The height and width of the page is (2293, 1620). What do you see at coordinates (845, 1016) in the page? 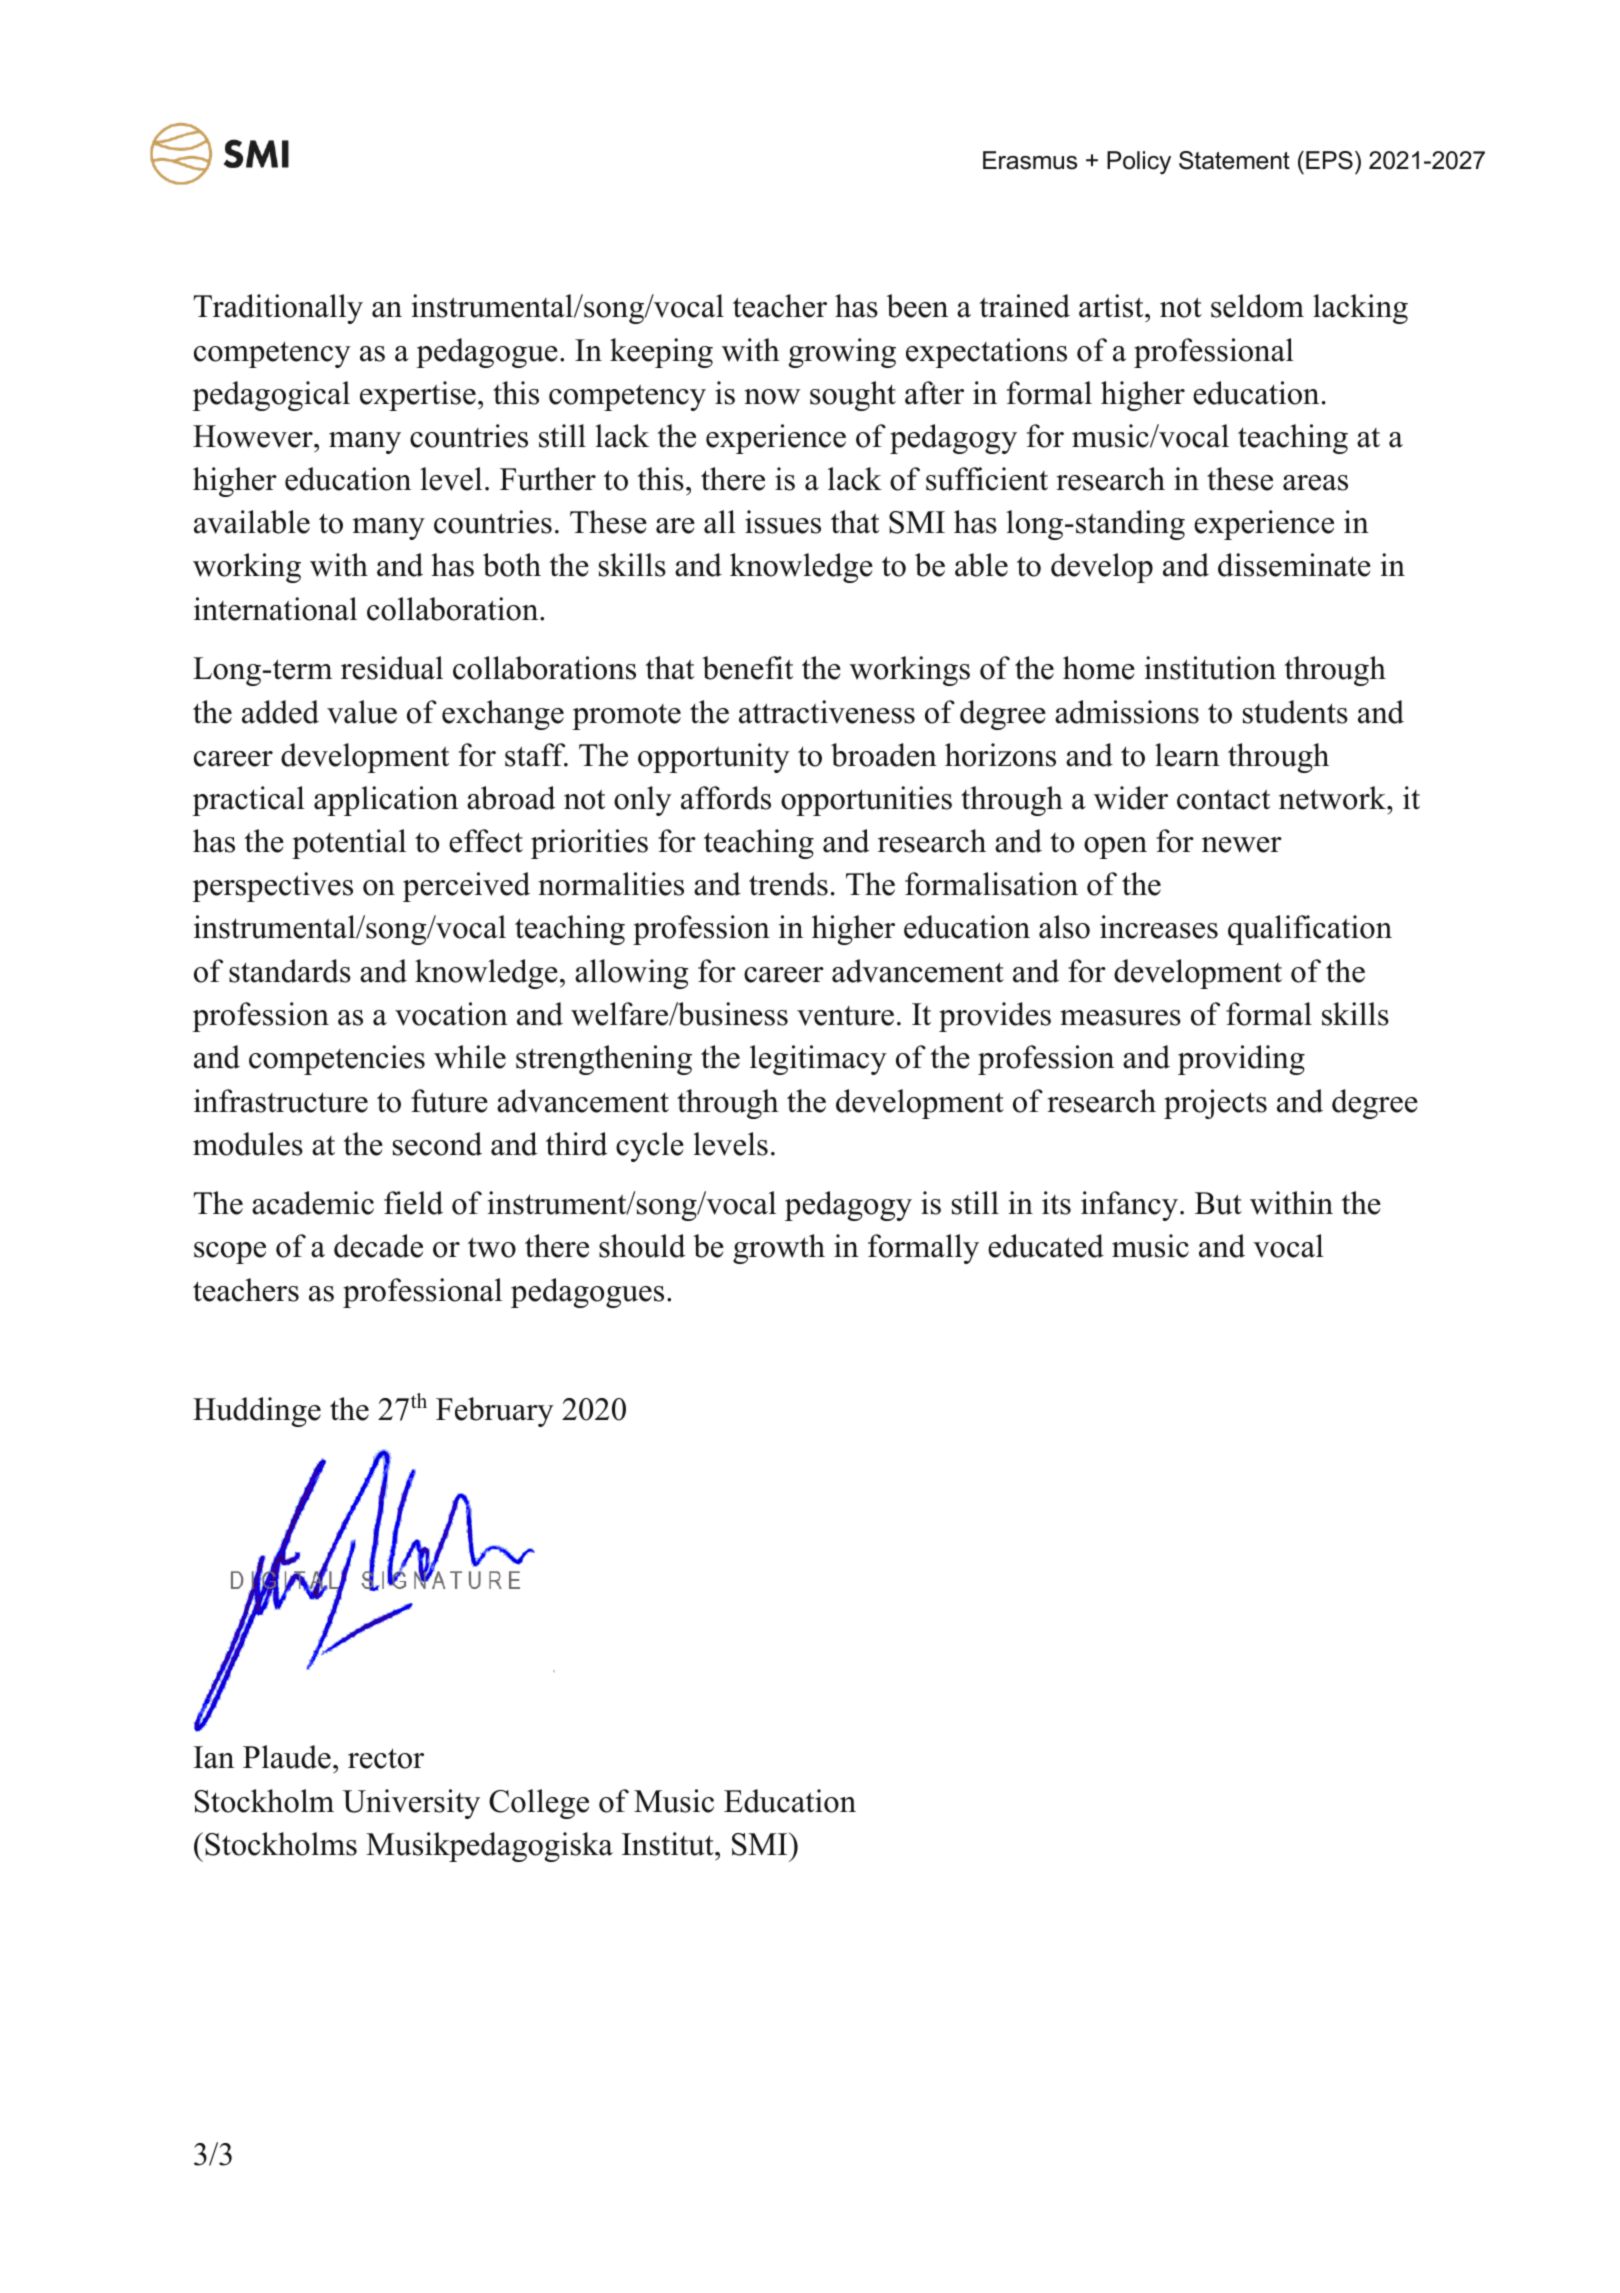
I see `venture` at bounding box center [845, 1016].
